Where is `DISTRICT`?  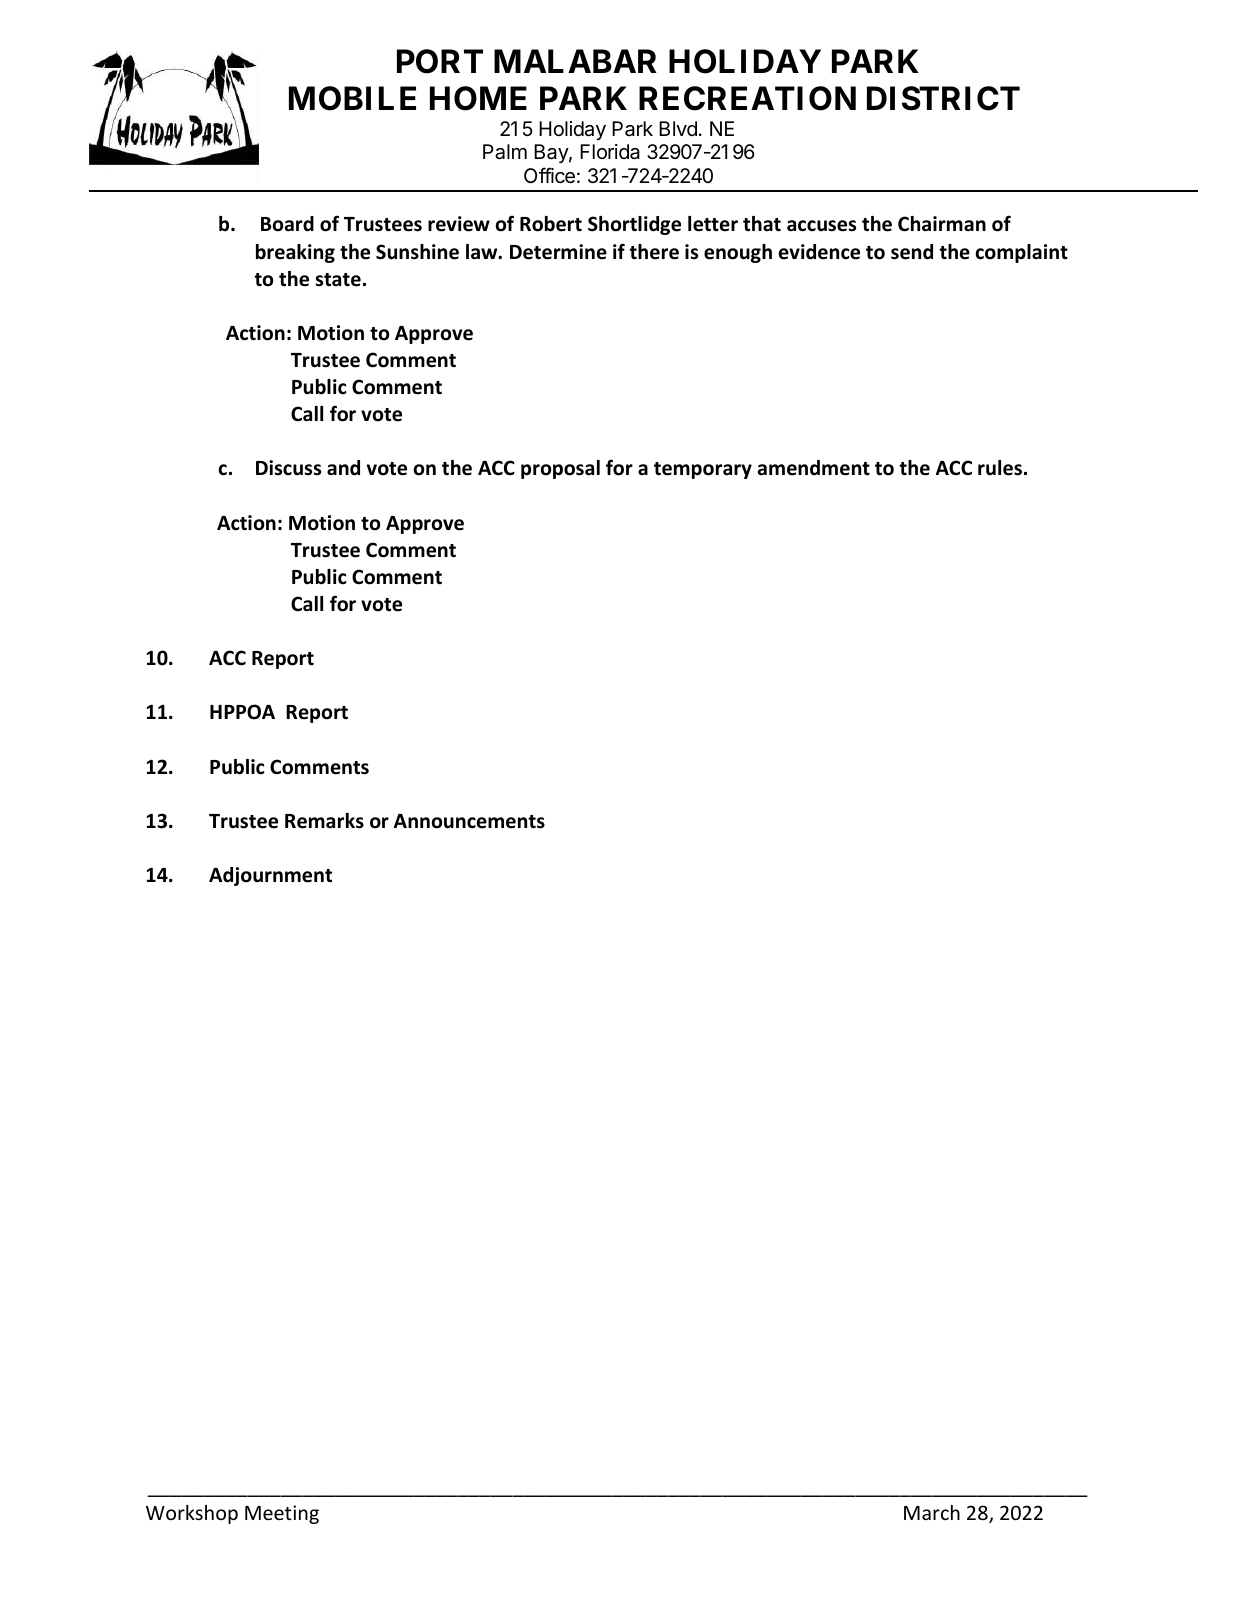
DISTRICT is located at coordinates (943, 98).
